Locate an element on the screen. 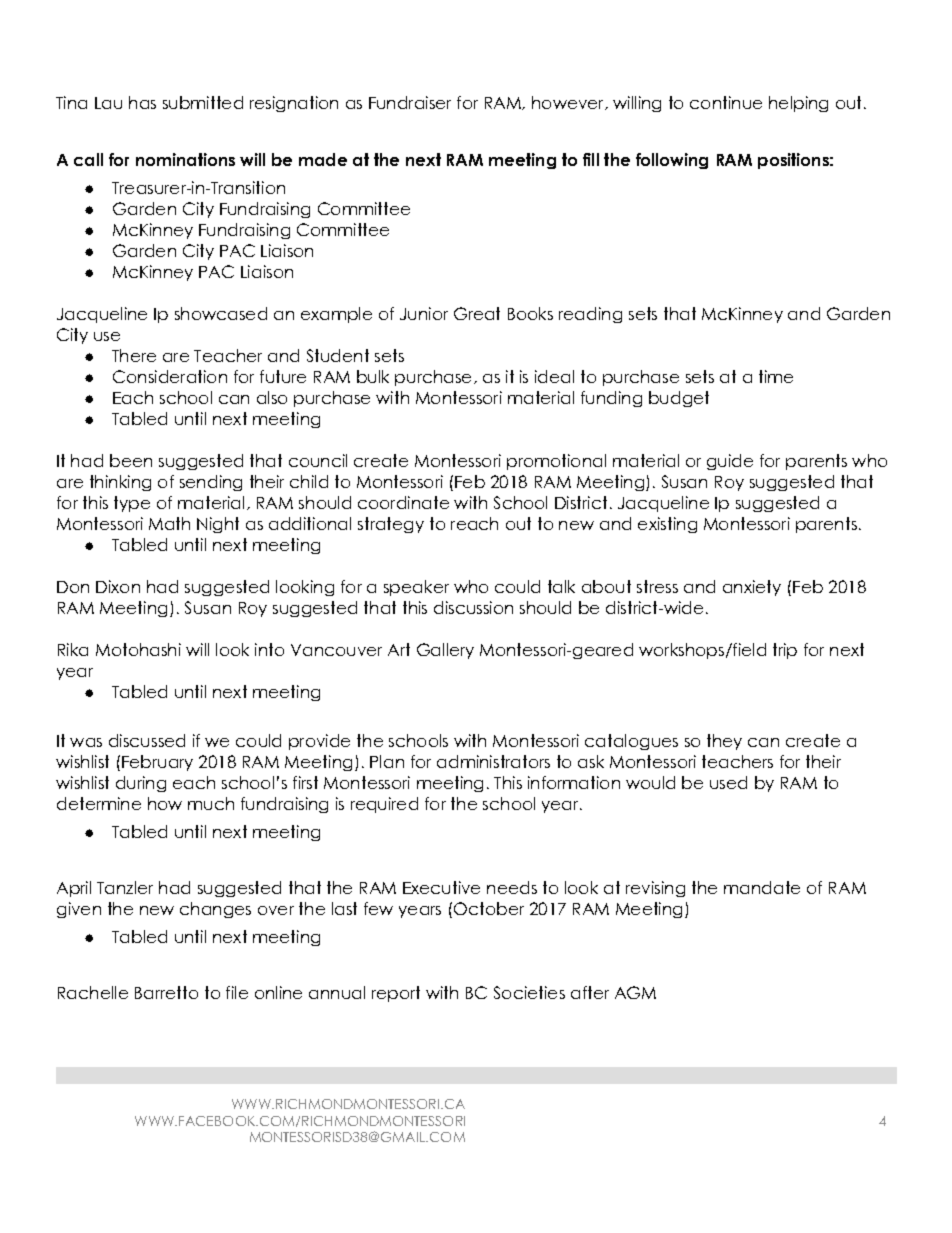 This screenshot has width=952, height=1233. been is located at coordinates (131, 460).
